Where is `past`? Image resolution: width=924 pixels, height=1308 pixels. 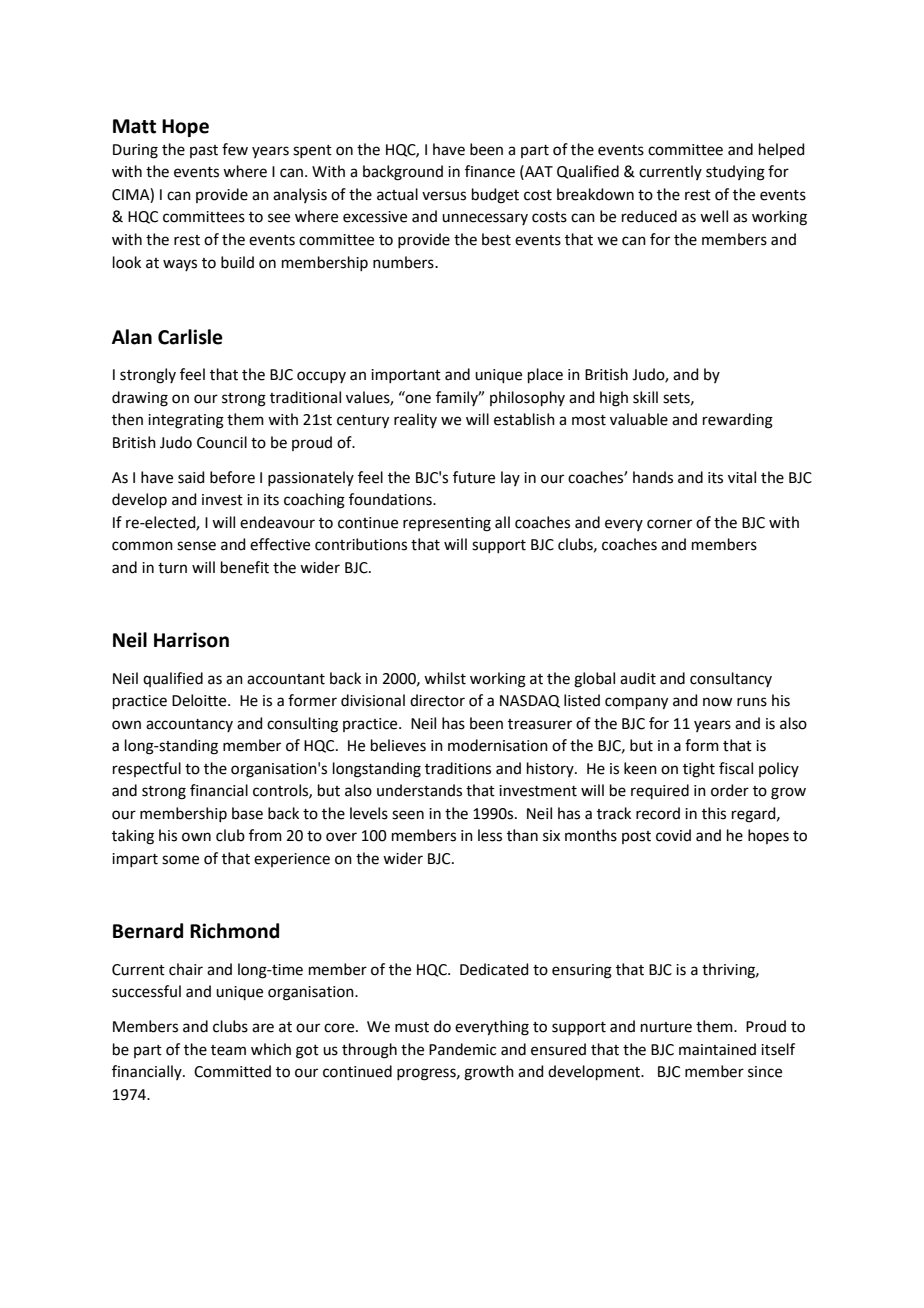
past is located at coordinates (204, 151).
